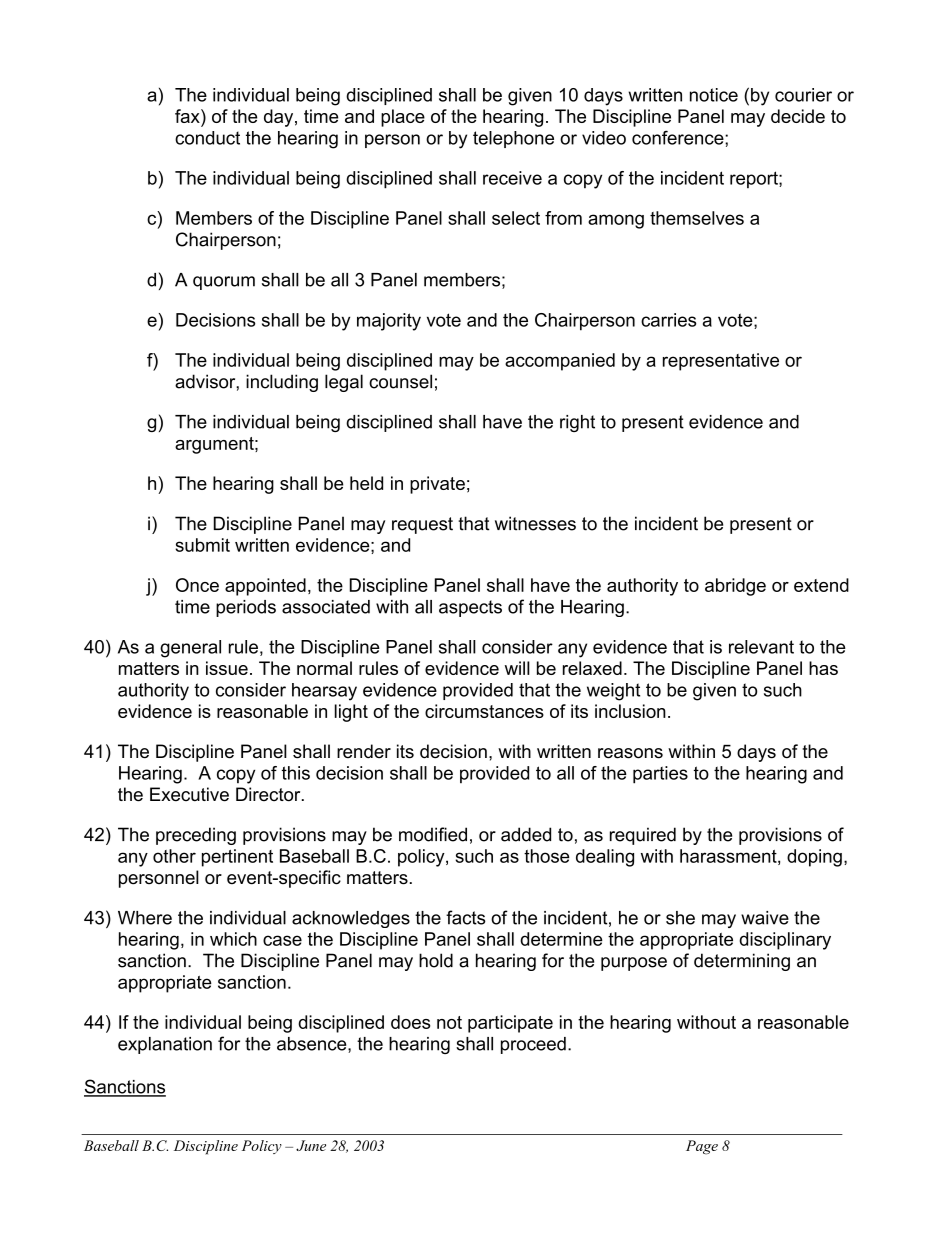  What do you see at coordinates (437, 485) in the document?
I see `private` at bounding box center [437, 485].
